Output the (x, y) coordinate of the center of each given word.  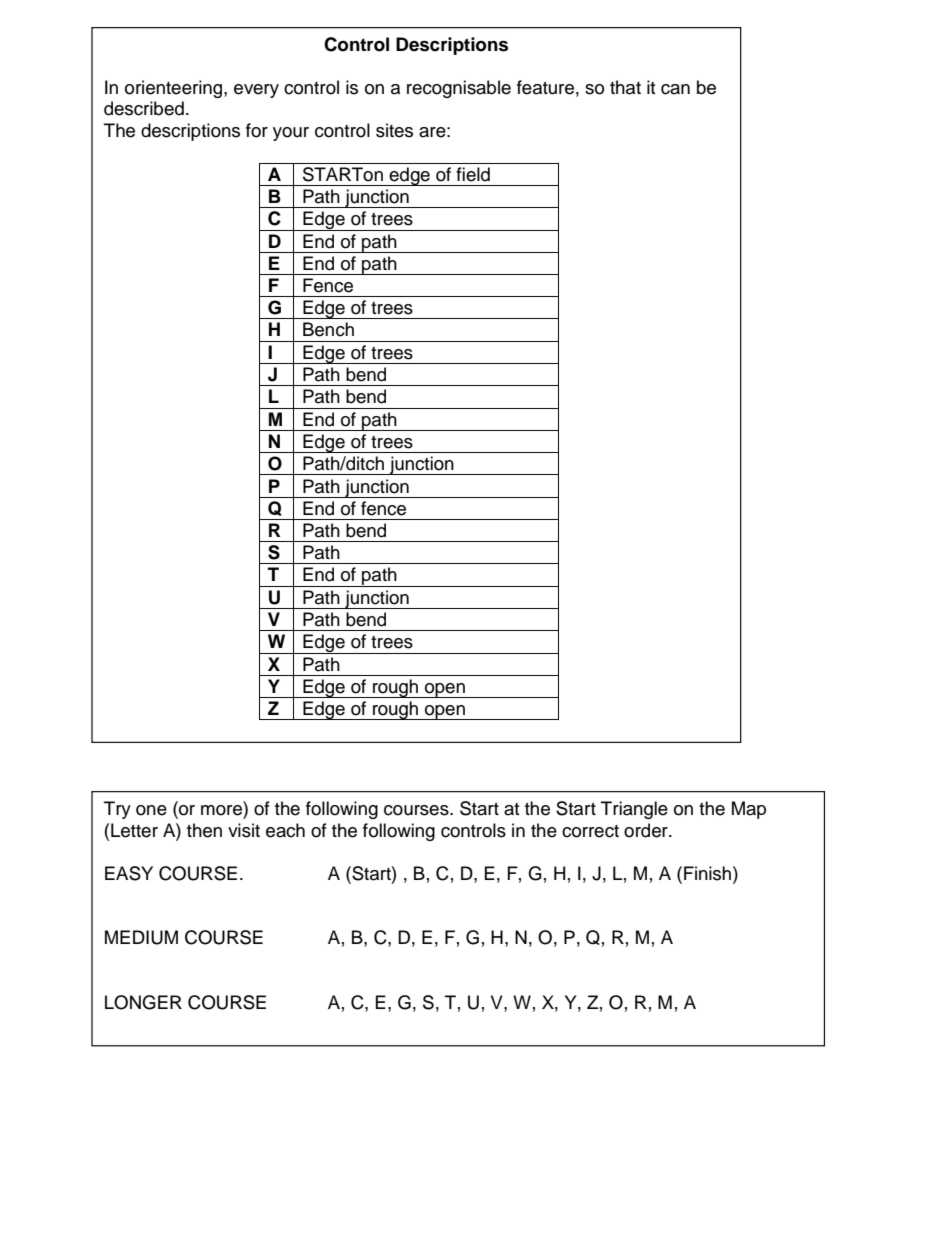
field (473, 174)
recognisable (459, 89)
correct (590, 831)
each (285, 830)
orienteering (175, 89)
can (675, 89)
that (625, 87)
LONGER (143, 1002)
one (151, 810)
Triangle (634, 810)
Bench (328, 329)
